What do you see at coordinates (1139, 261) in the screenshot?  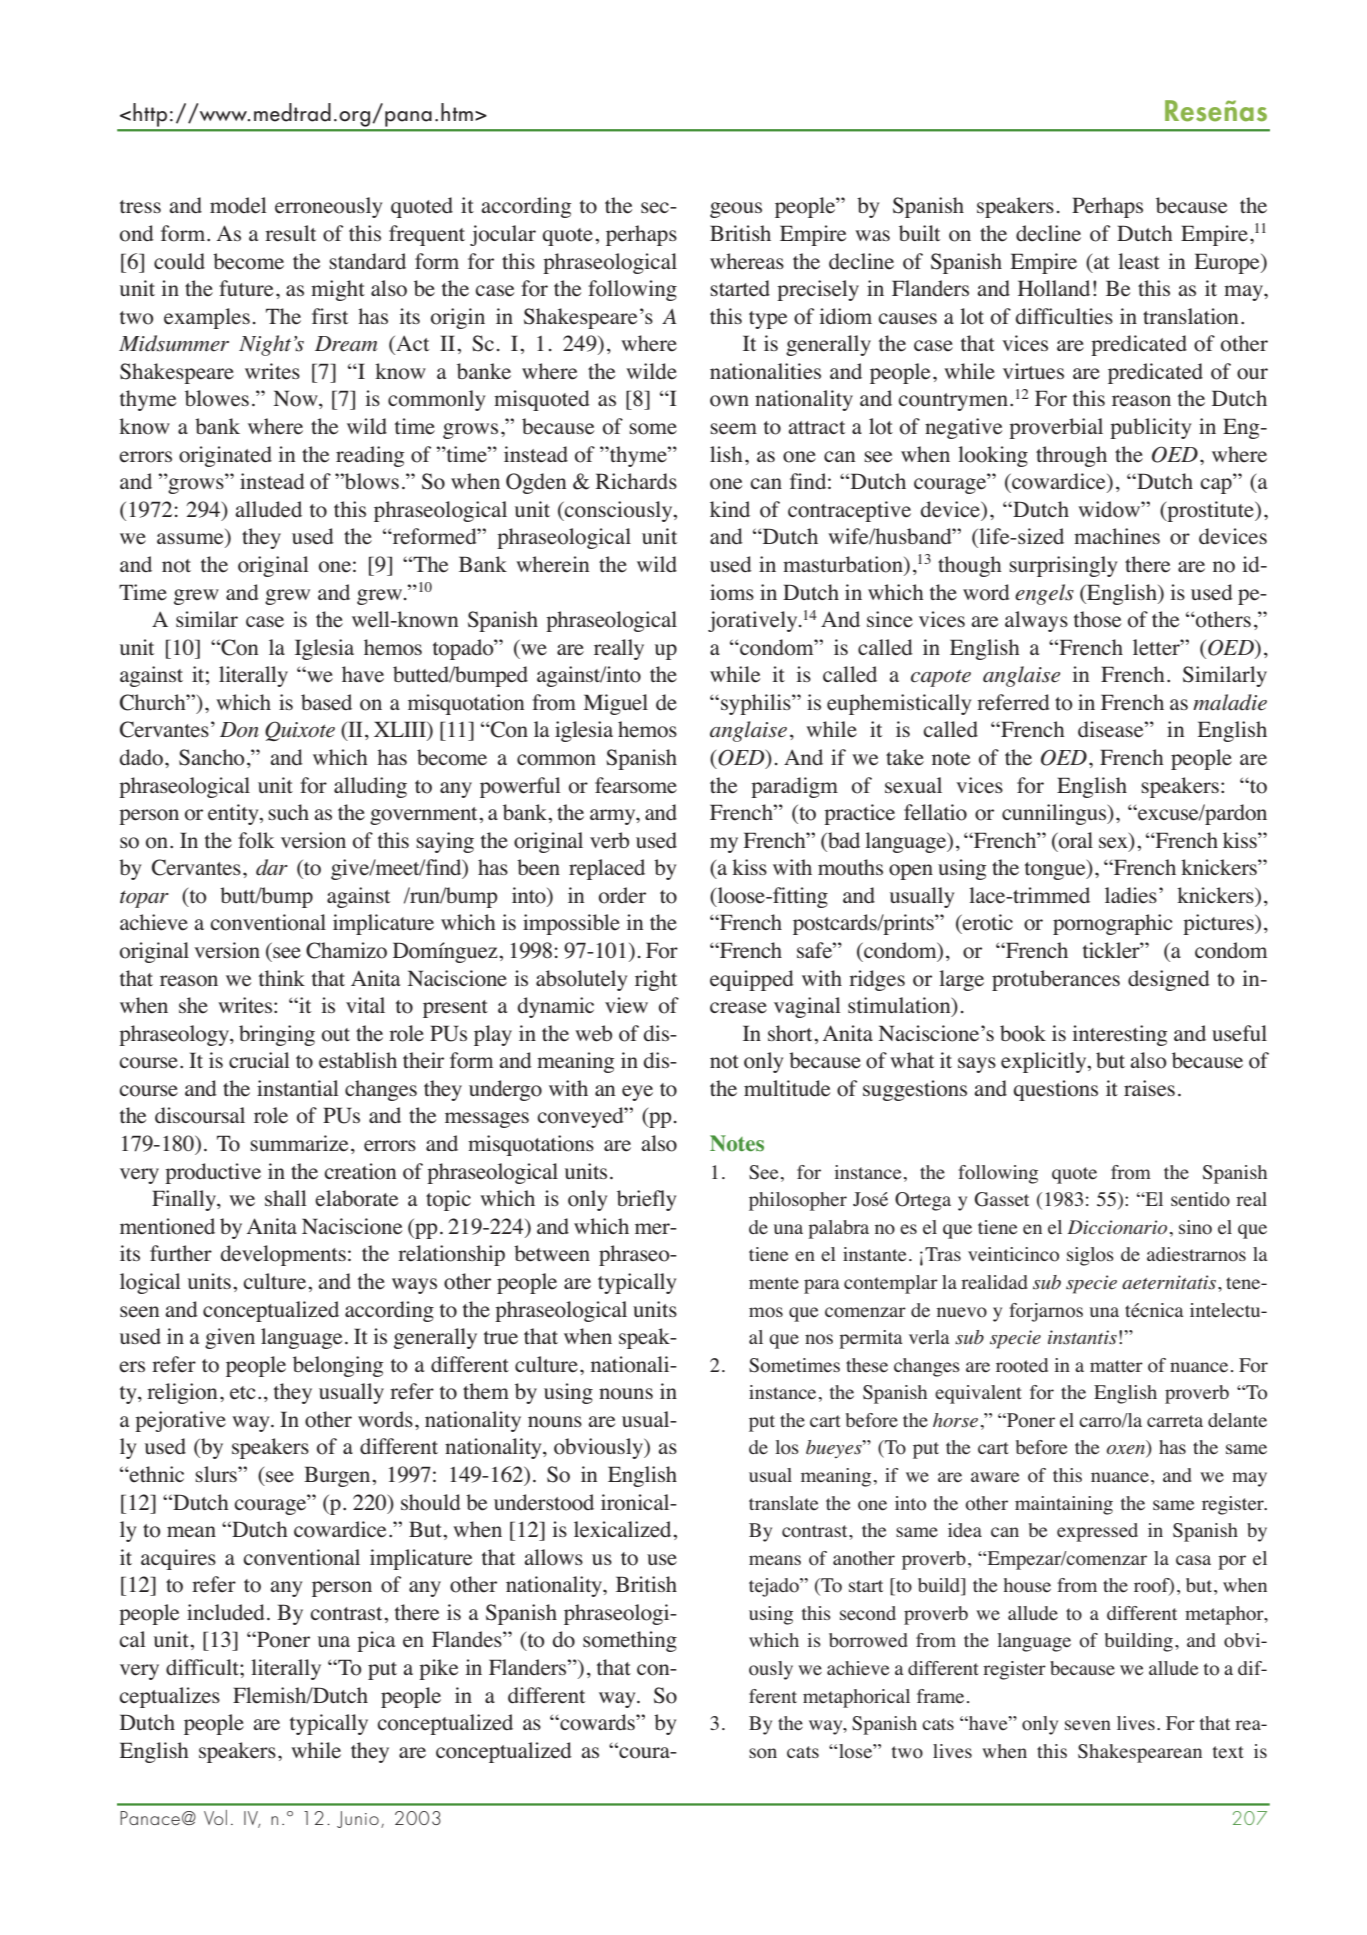 I see `least` at bounding box center [1139, 261].
